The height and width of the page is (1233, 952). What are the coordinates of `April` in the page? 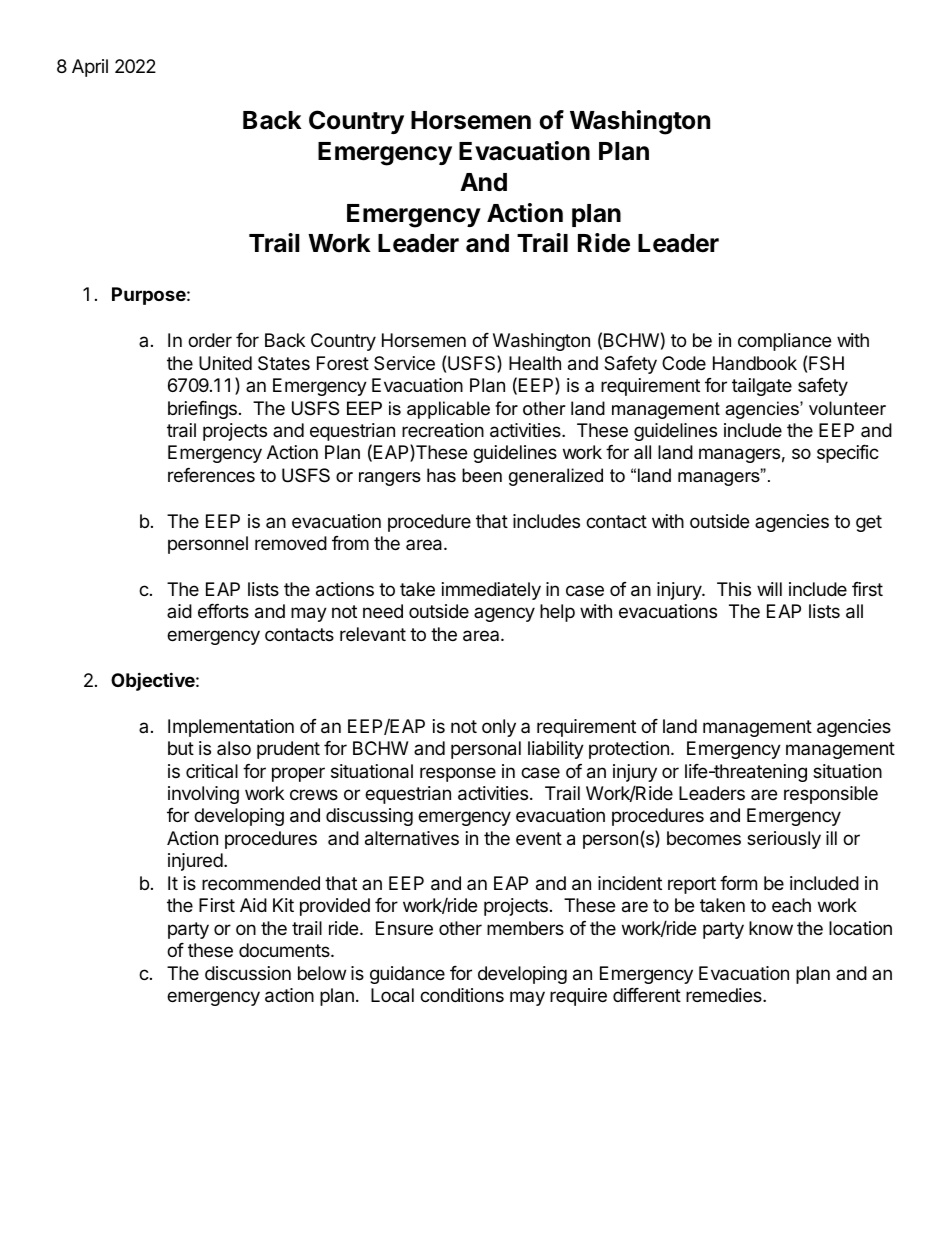 It's located at (90, 68).
